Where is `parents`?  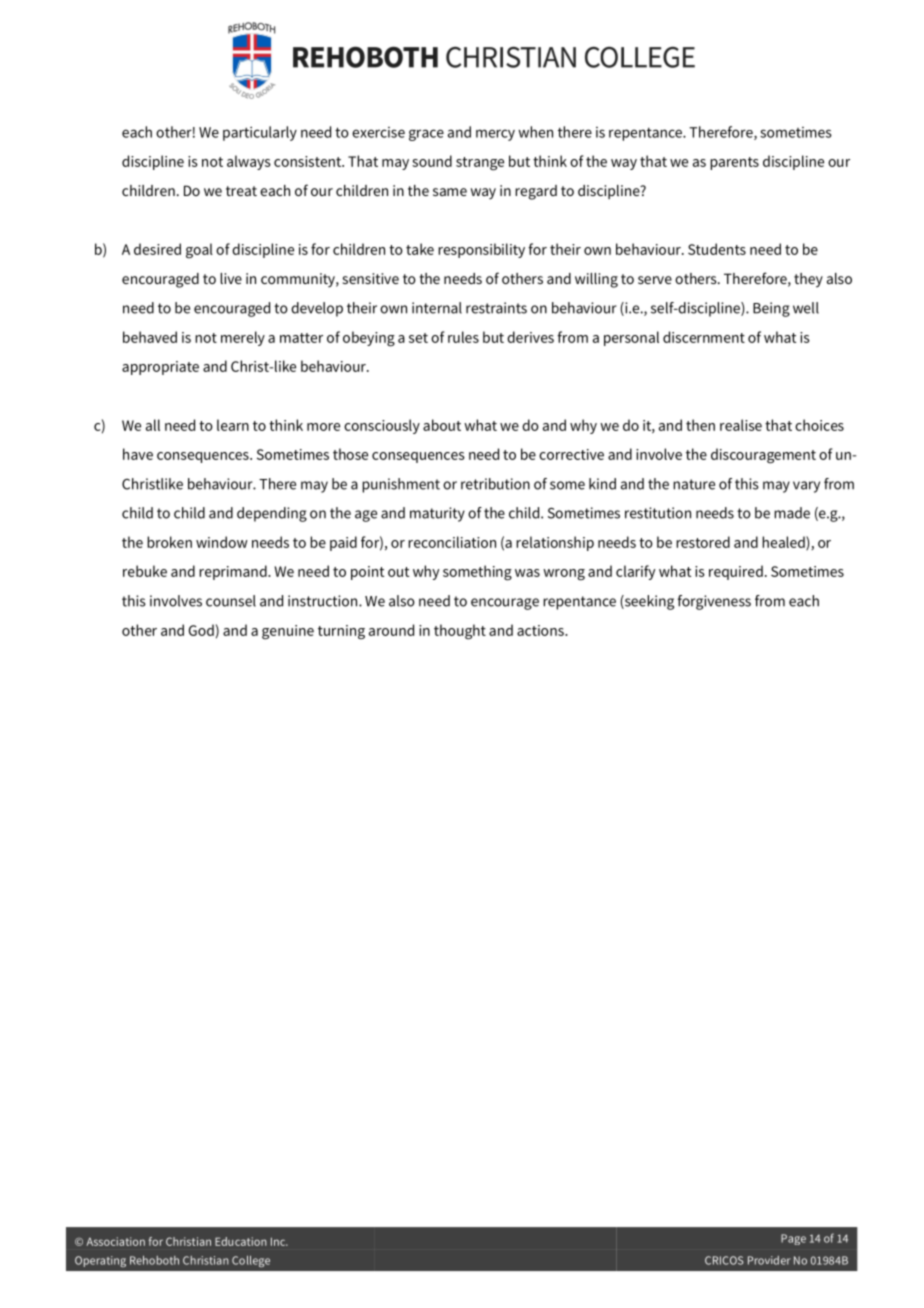
parents is located at coordinates (734, 163).
